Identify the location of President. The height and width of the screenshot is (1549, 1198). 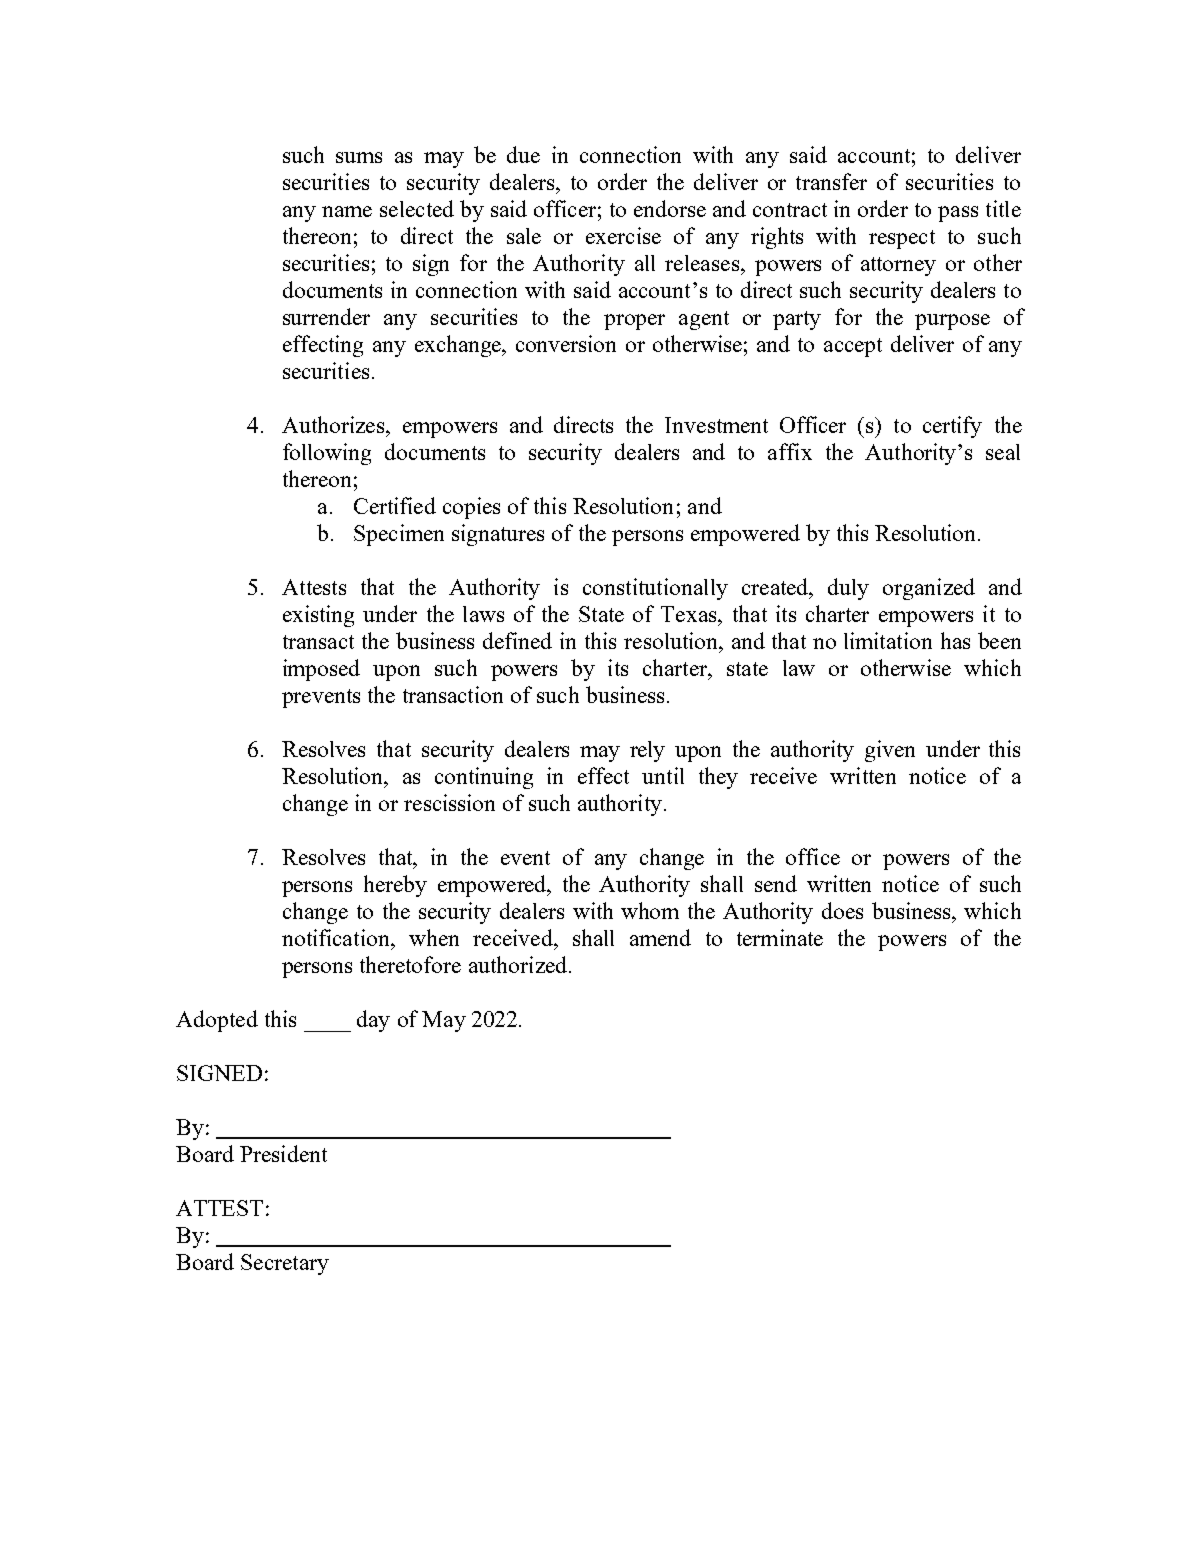
(283, 1153).
